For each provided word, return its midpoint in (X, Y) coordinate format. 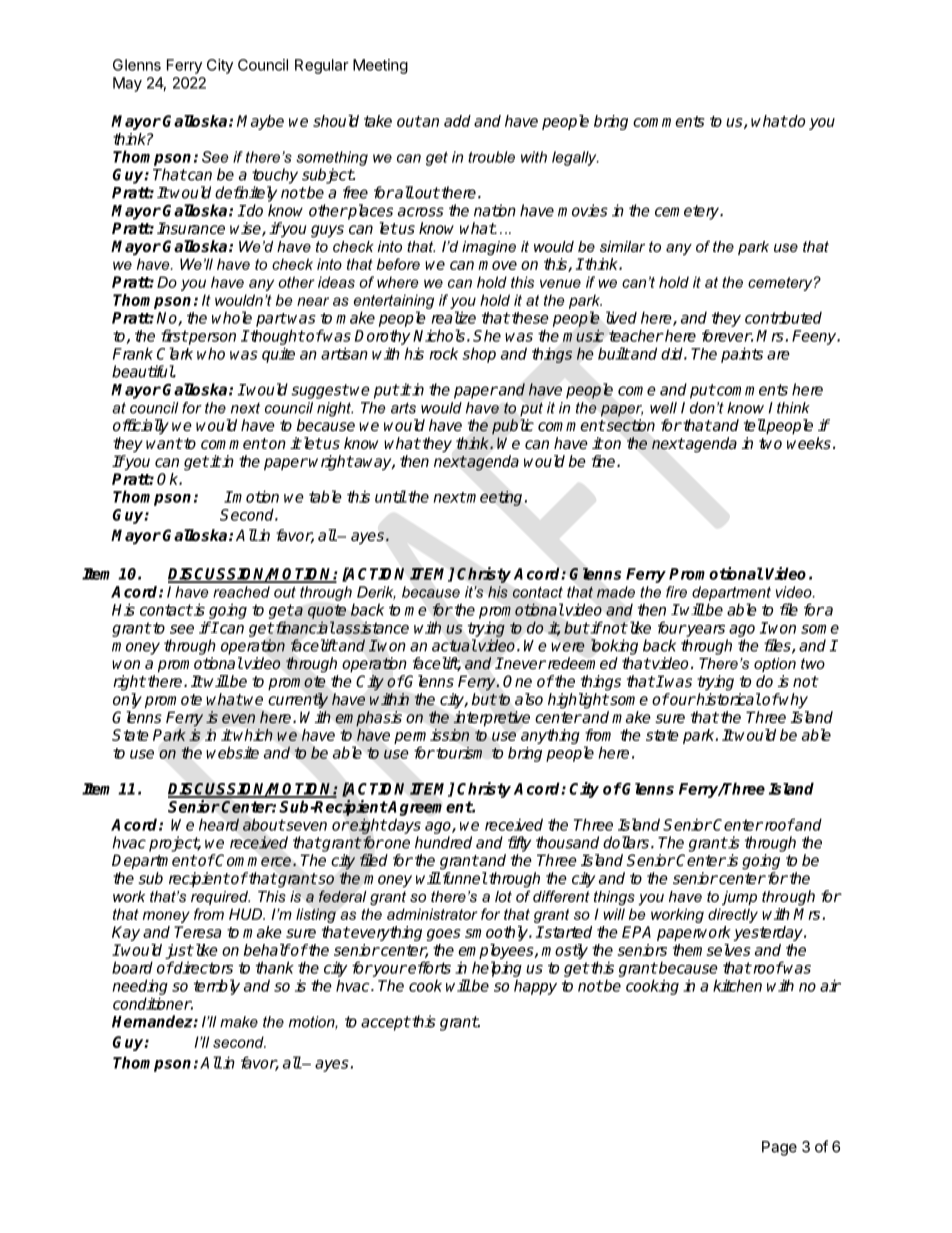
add (457, 121)
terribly (217, 987)
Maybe (260, 122)
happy (535, 987)
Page (779, 1148)
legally (575, 158)
